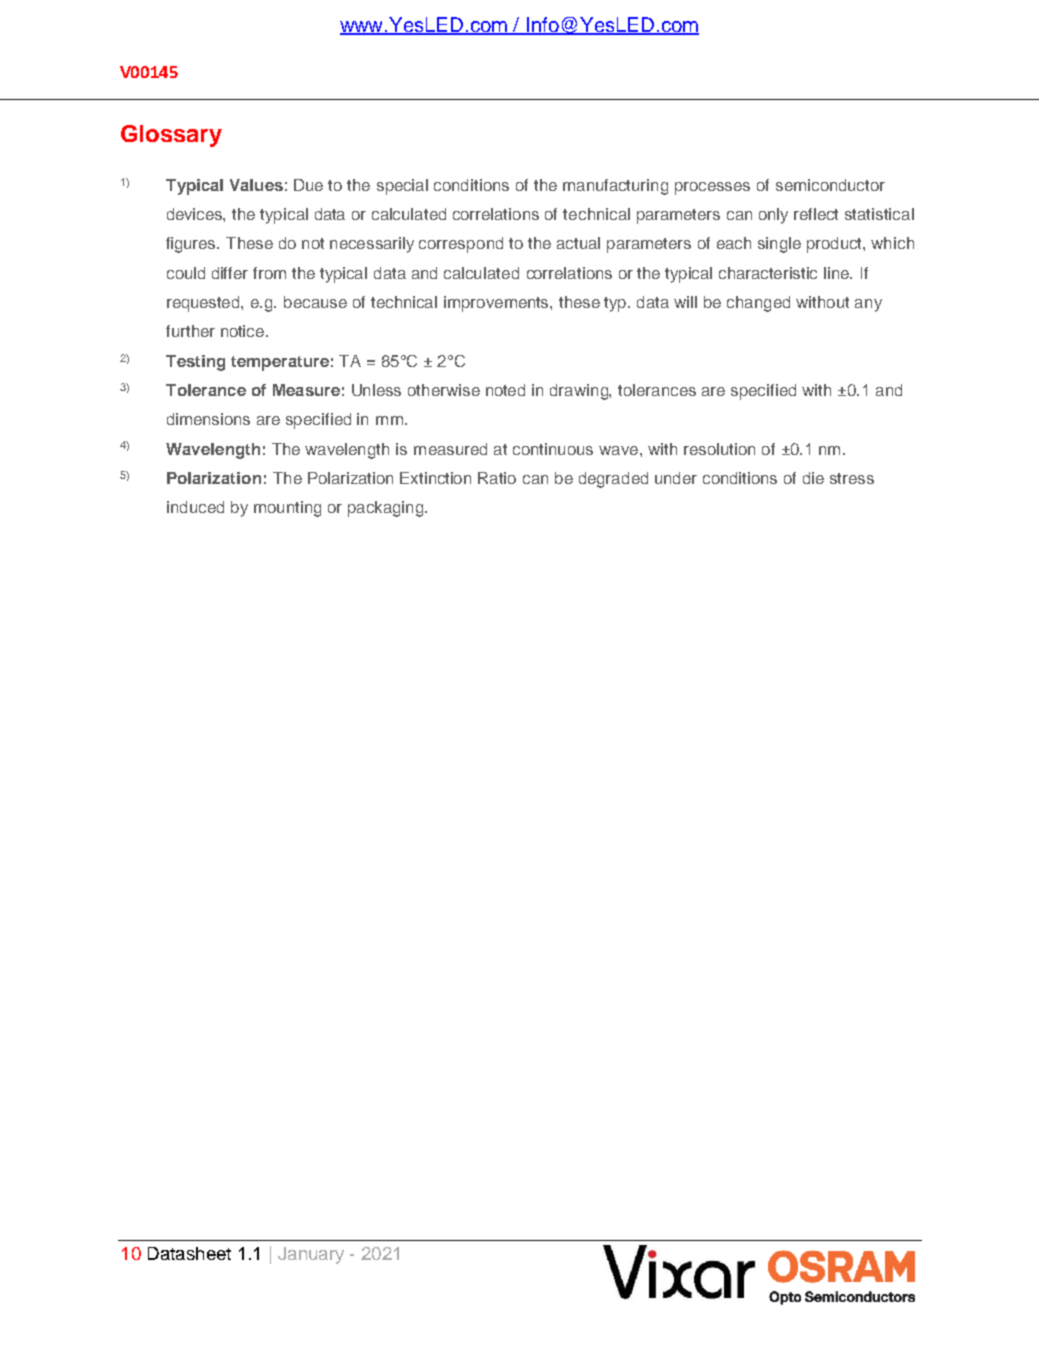 The image size is (1039, 1345). Describe the element at coordinates (615, 187) in the page. I see `manufacturing` at that location.
